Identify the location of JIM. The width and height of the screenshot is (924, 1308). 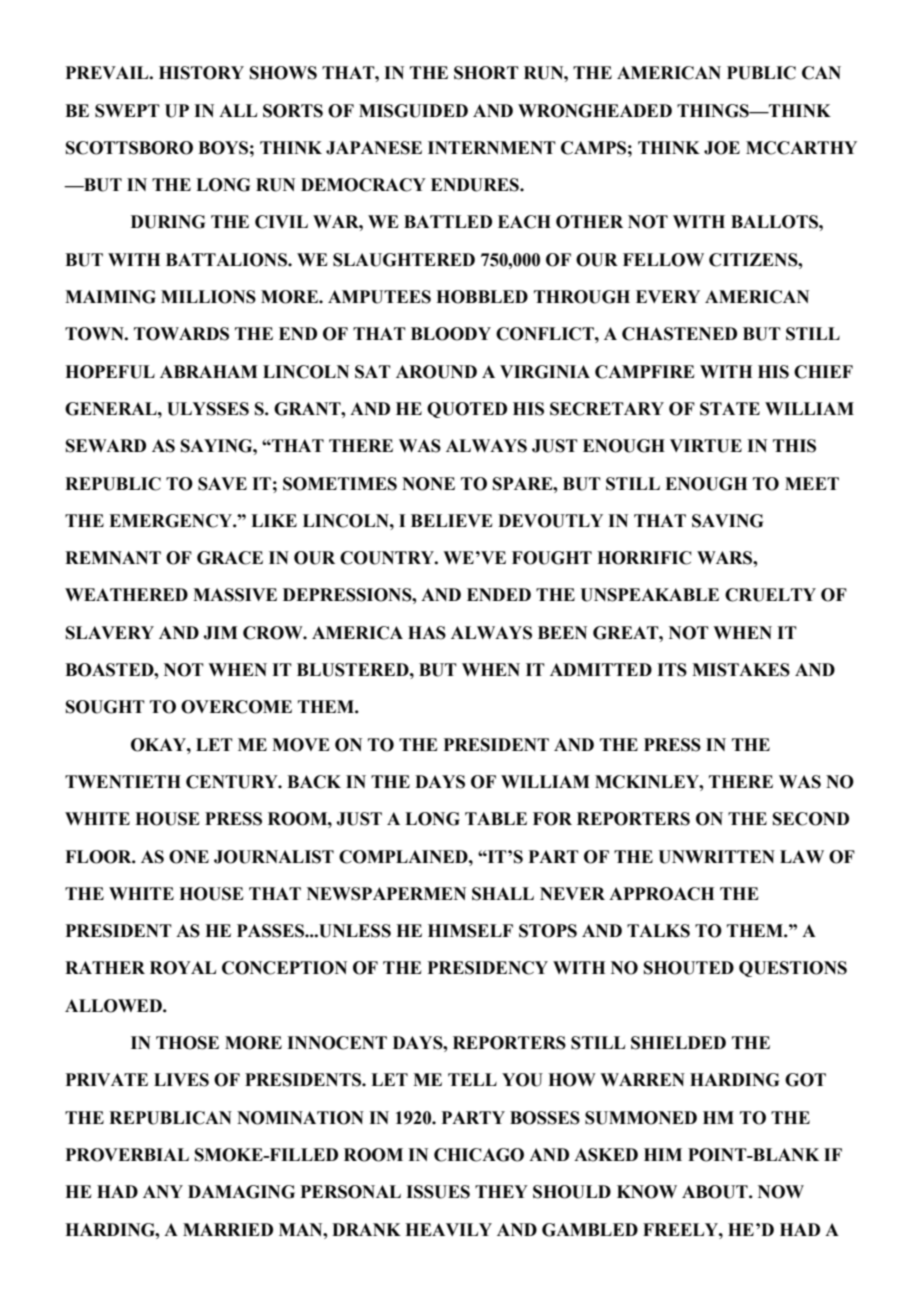
(220, 633).
